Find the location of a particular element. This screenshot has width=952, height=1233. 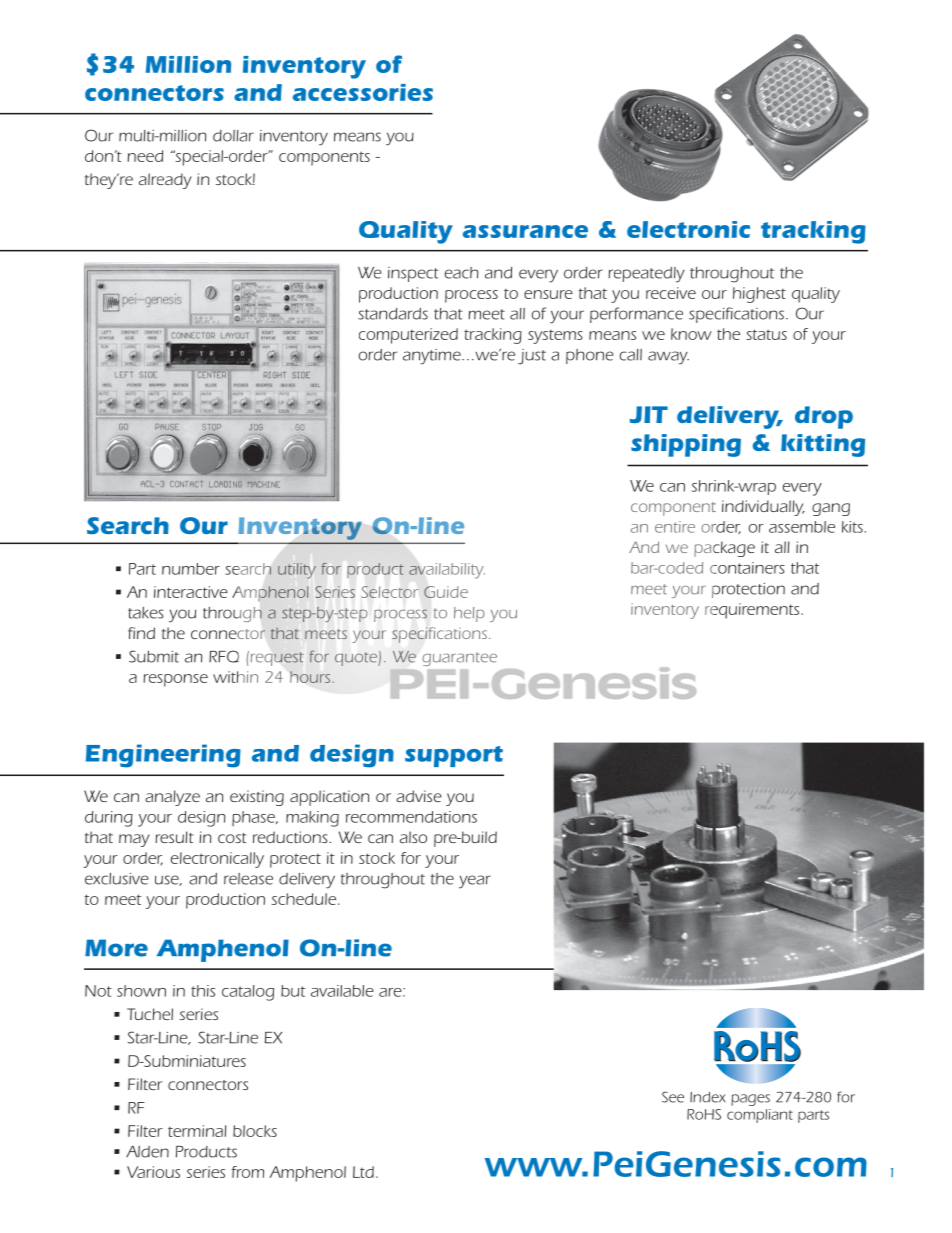

year is located at coordinates (475, 882).
